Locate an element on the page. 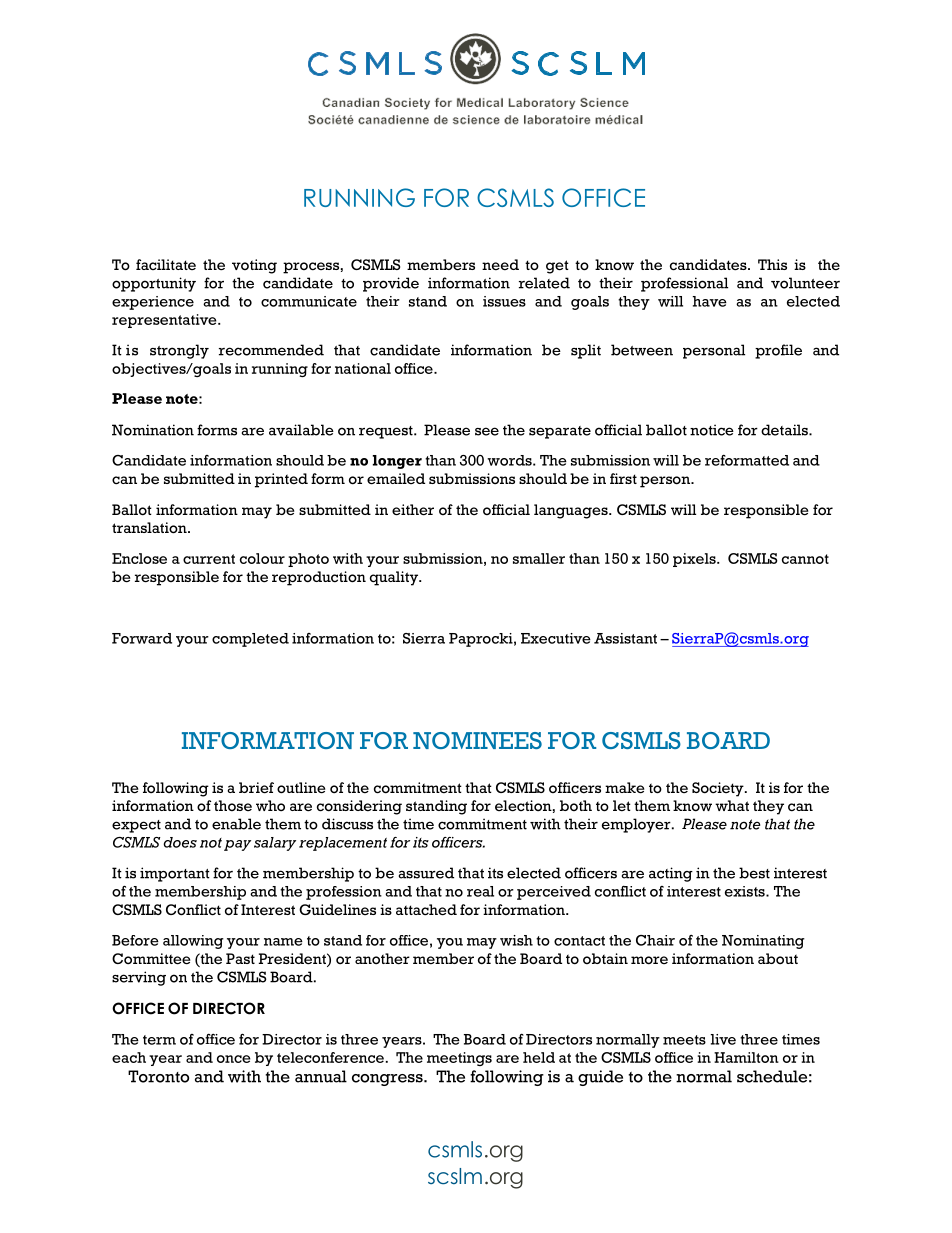 Image resolution: width=952 pixels, height=1233 pixels. issues is located at coordinates (504, 301).
